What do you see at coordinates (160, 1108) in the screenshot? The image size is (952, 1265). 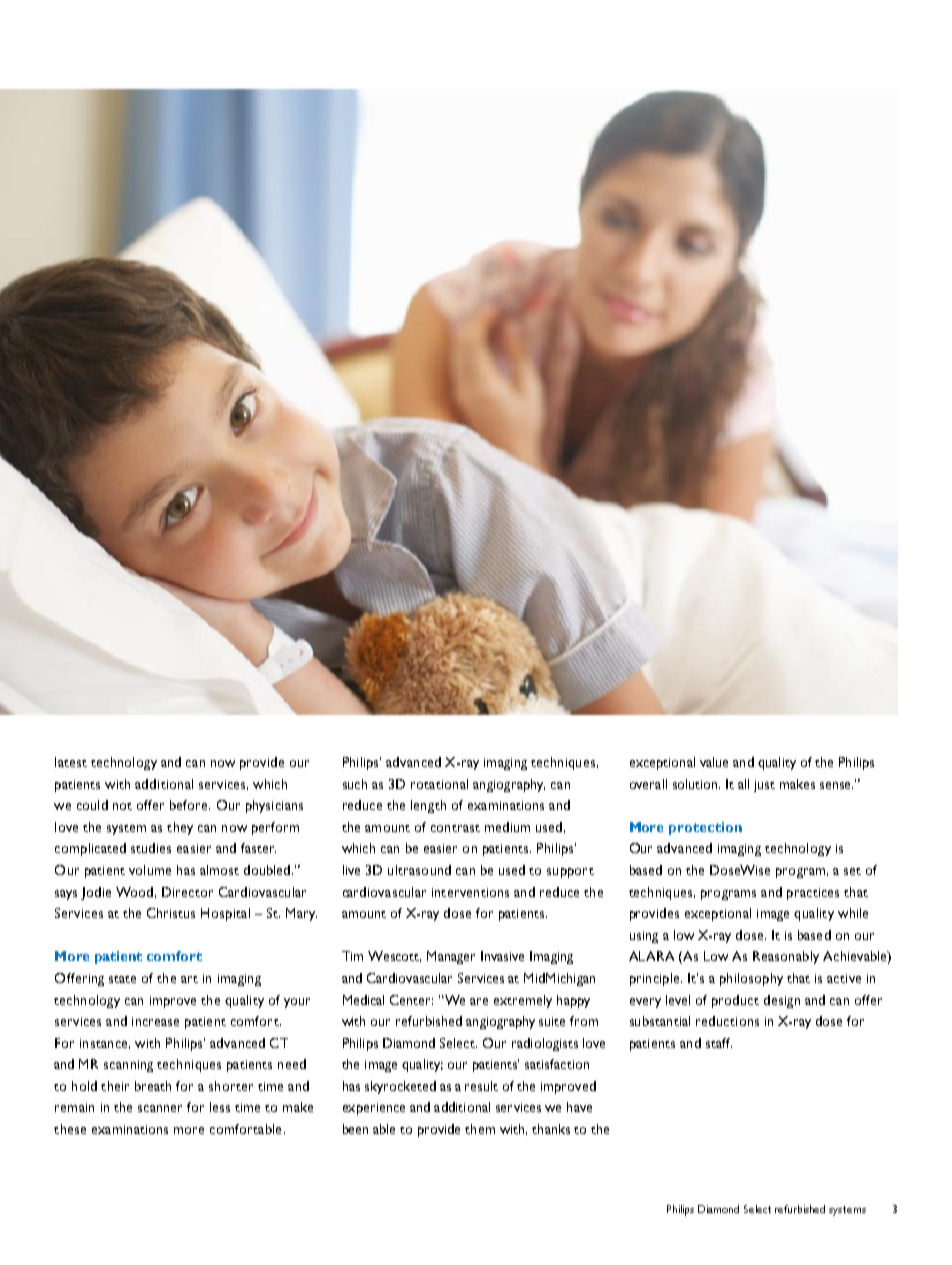 I see `scanner` at bounding box center [160, 1108].
